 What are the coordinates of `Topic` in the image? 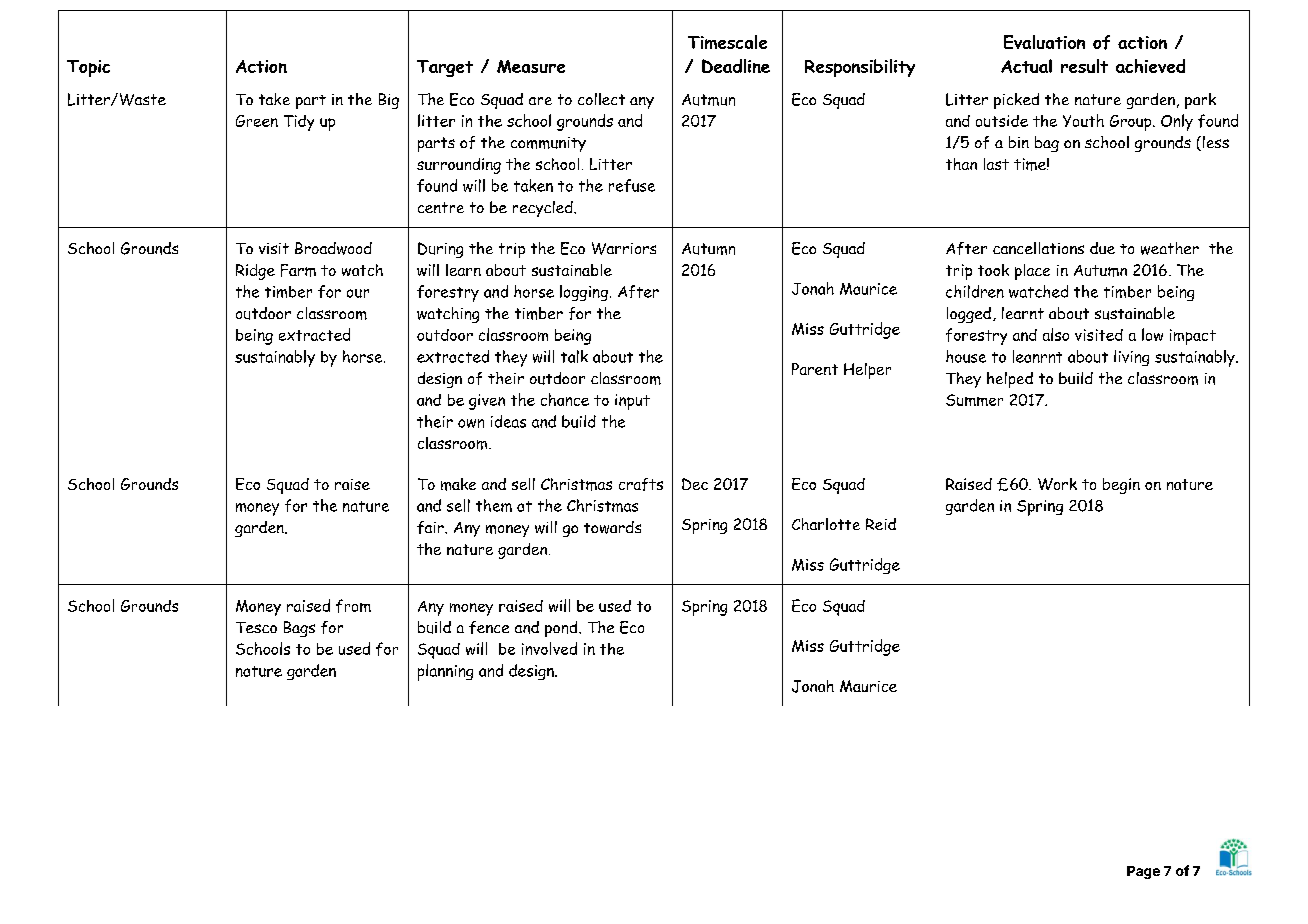 It's located at (88, 68).
